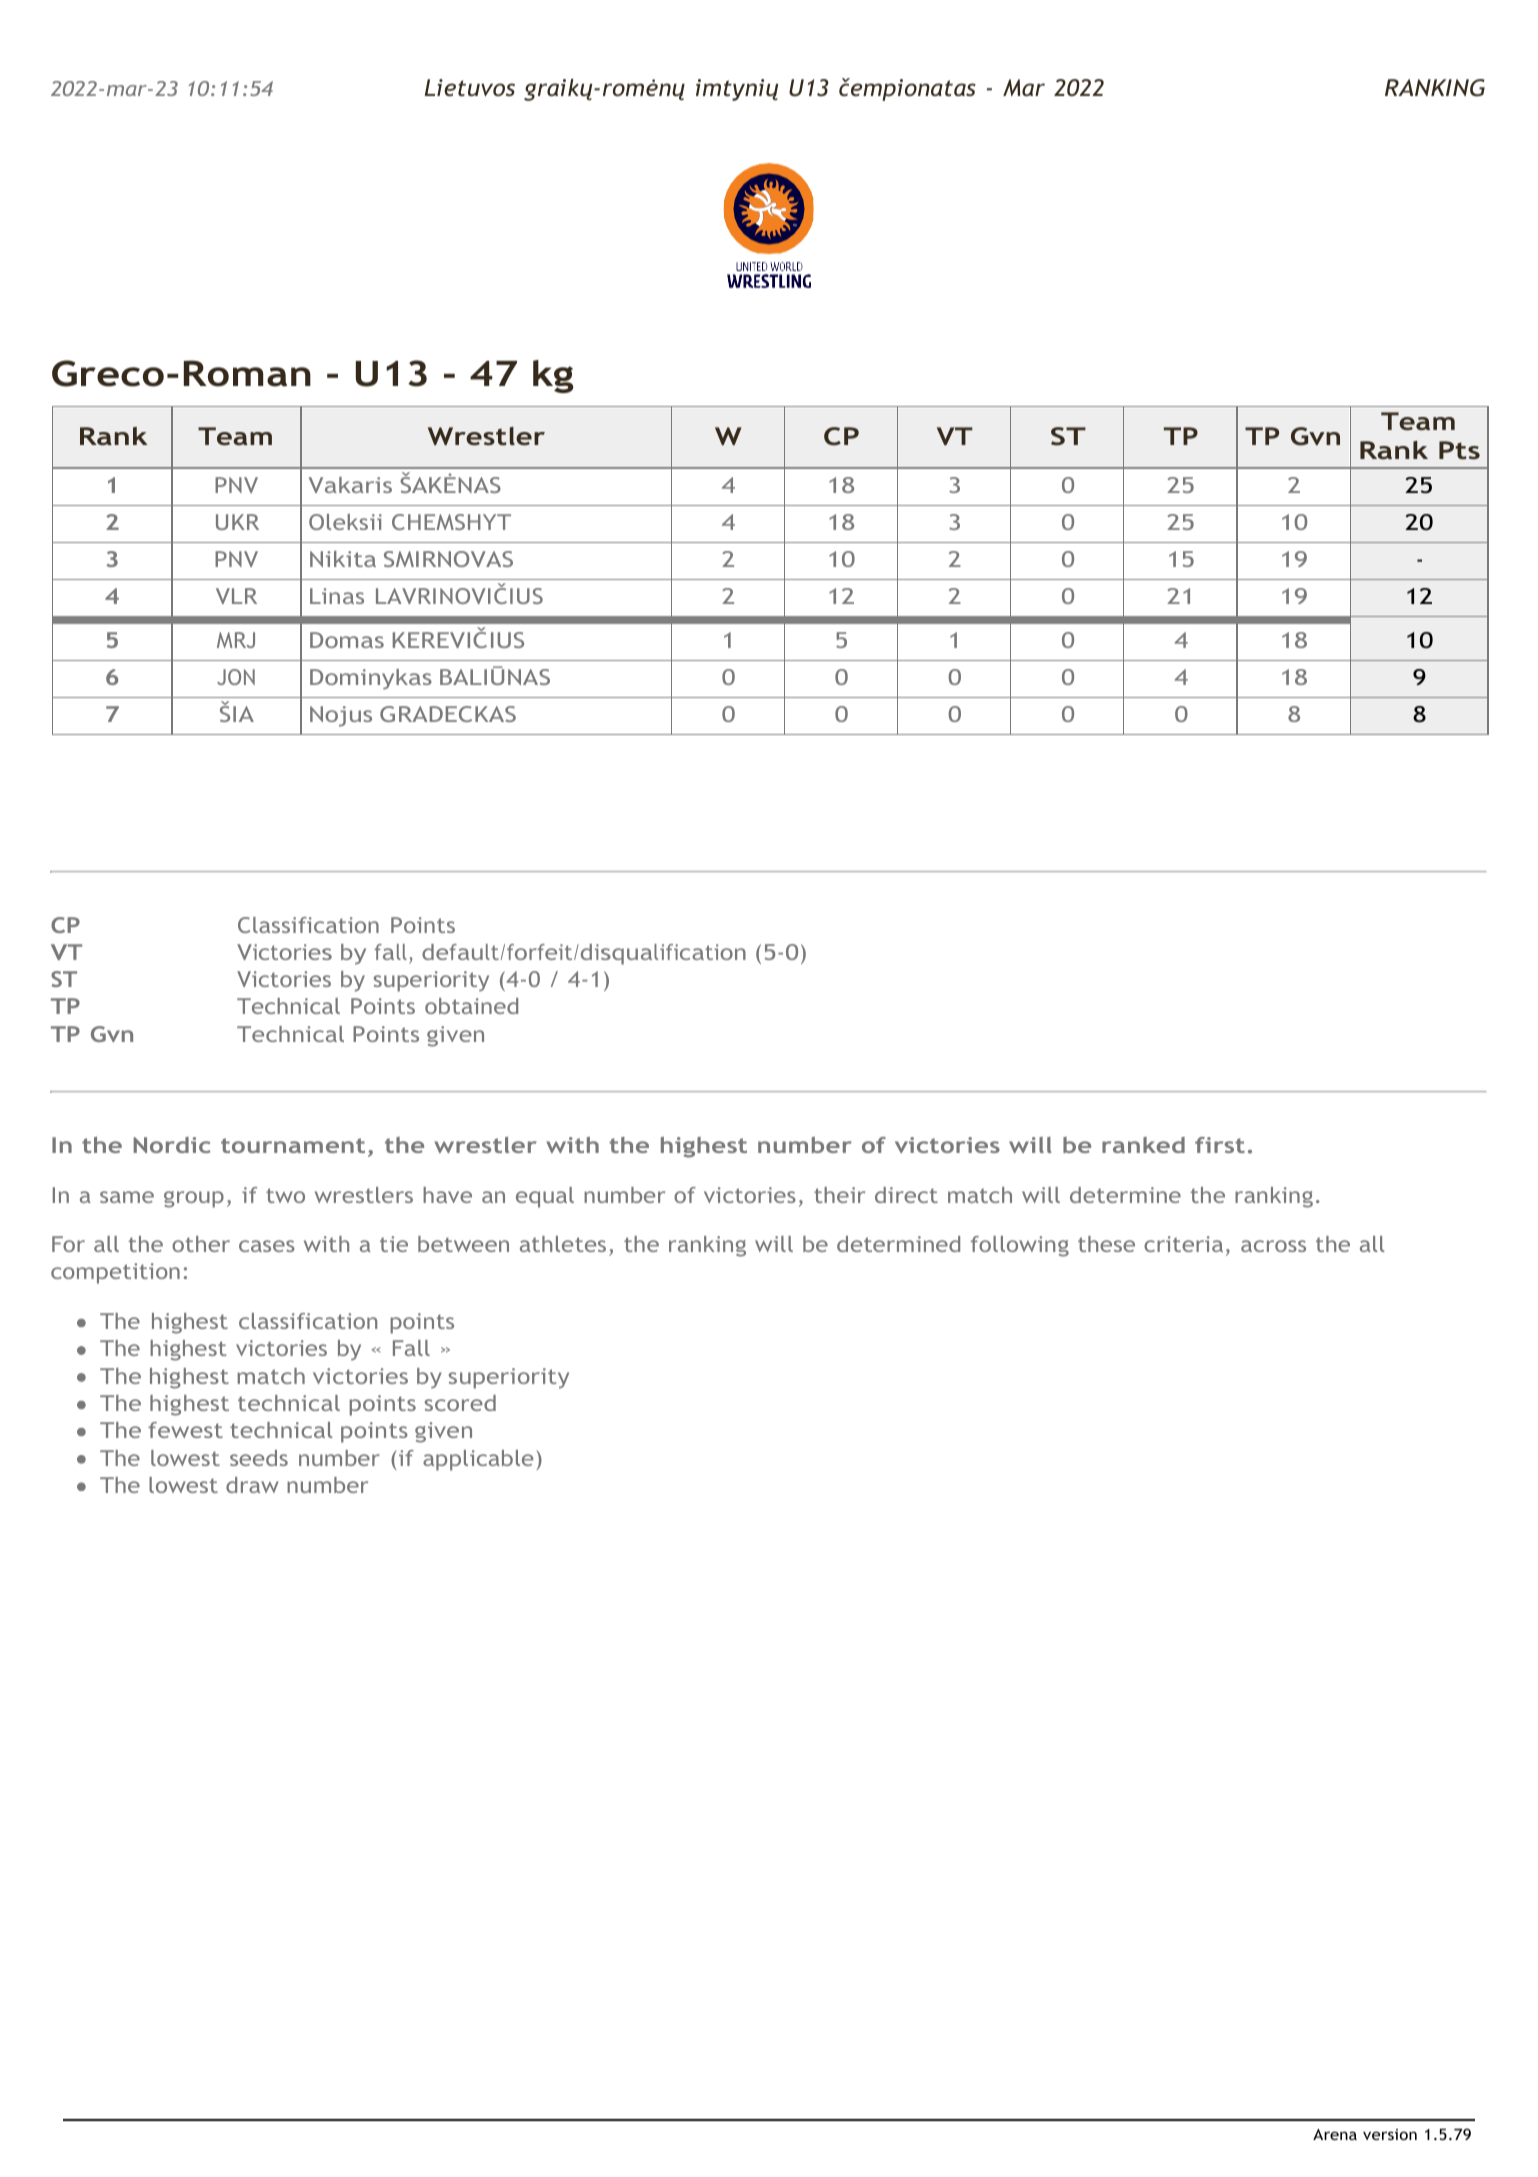  Describe the element at coordinates (1459, 450) in the image. I see `Pts` at that location.
